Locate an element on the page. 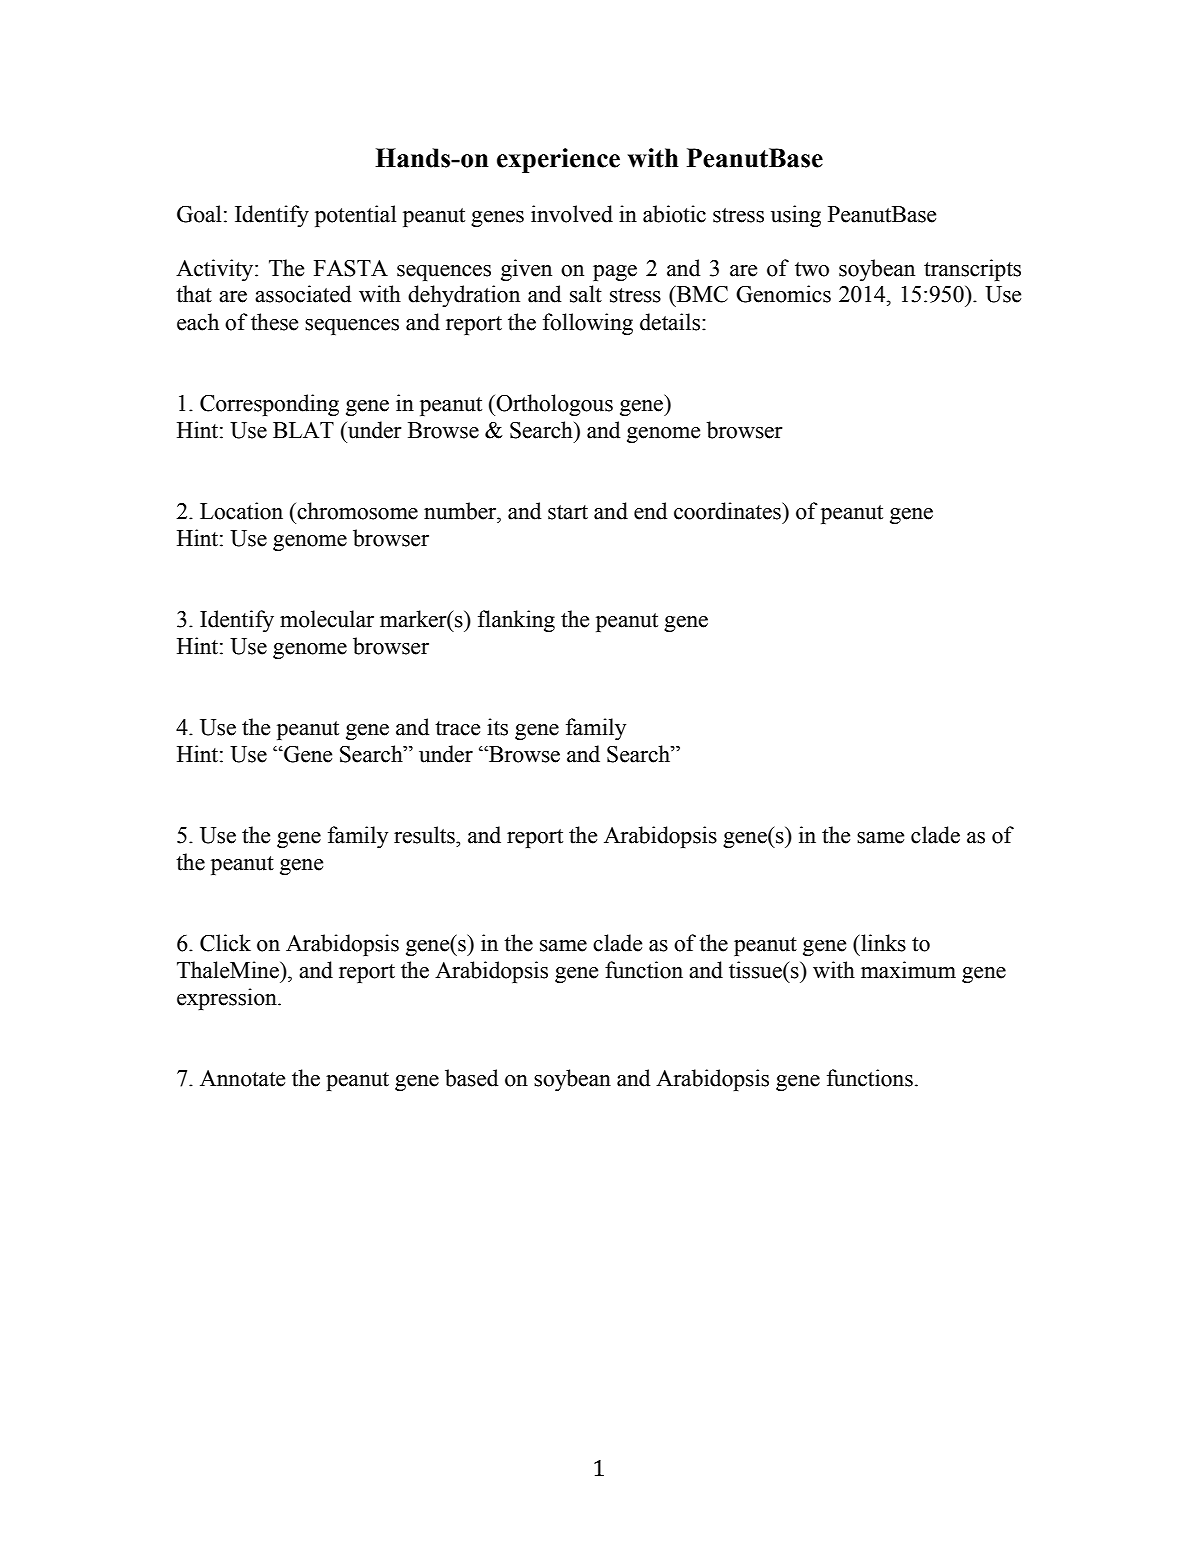  Genomics is located at coordinates (783, 294).
